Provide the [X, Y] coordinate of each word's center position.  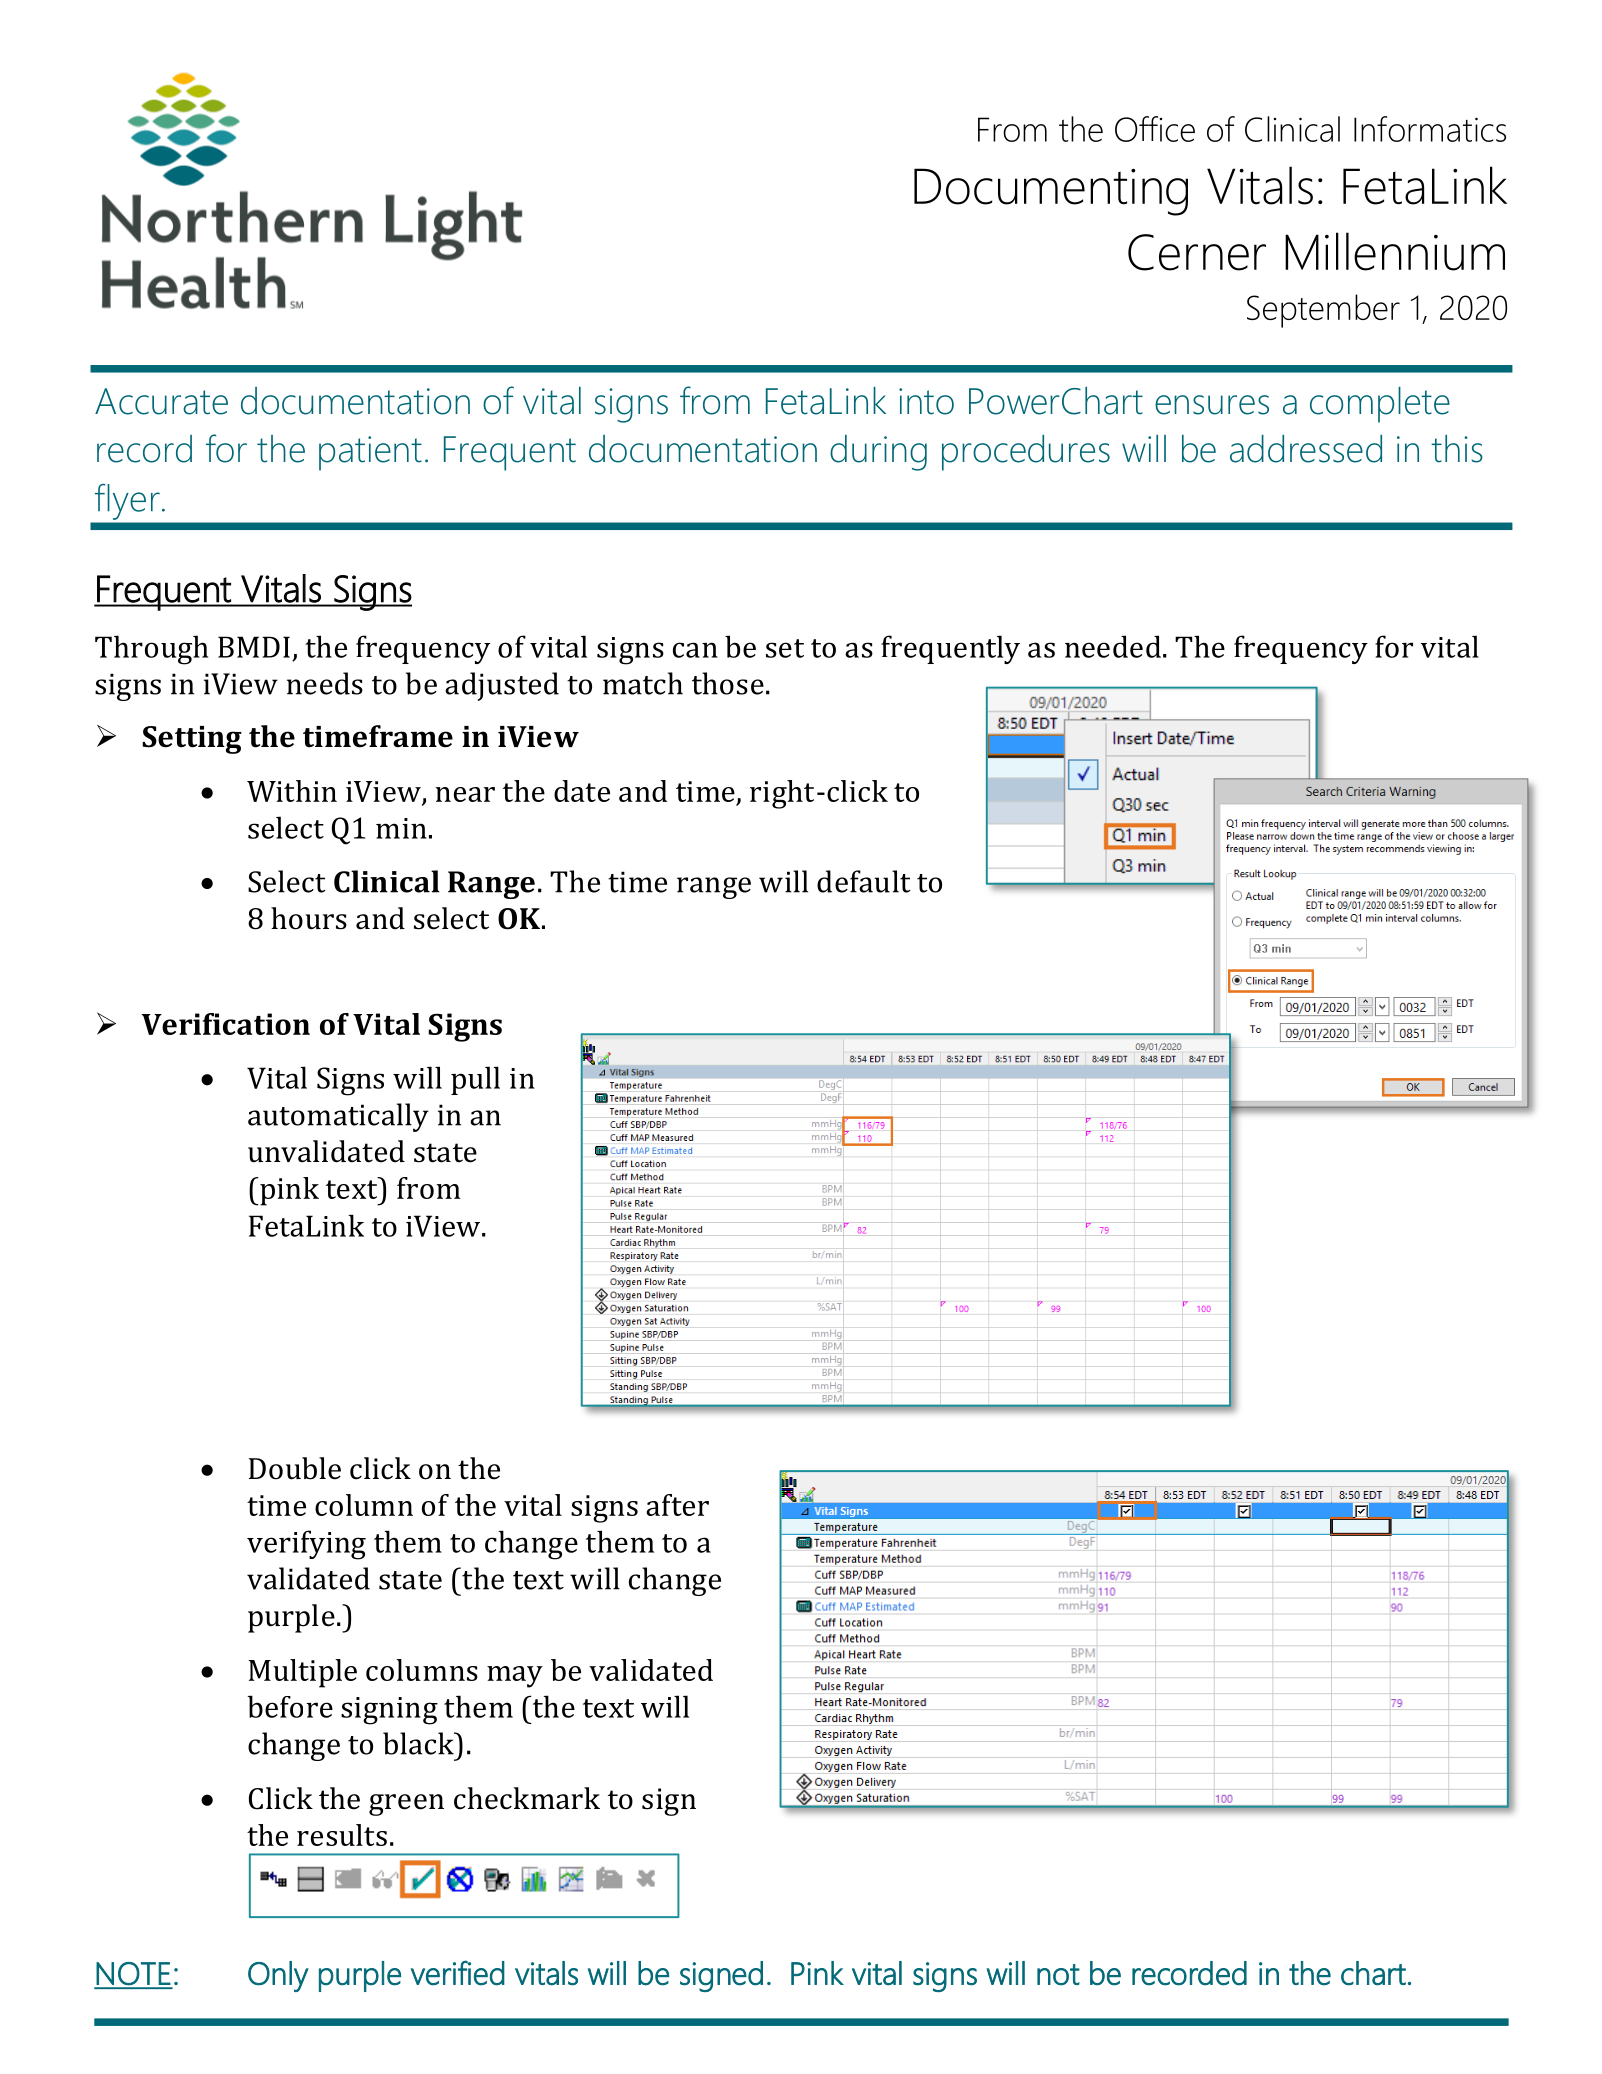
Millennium [1395, 251]
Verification [226, 1024]
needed [1113, 646]
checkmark [527, 1798]
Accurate [161, 401]
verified [458, 1973]
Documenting [1051, 192]
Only [278, 1976]
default [864, 881]
